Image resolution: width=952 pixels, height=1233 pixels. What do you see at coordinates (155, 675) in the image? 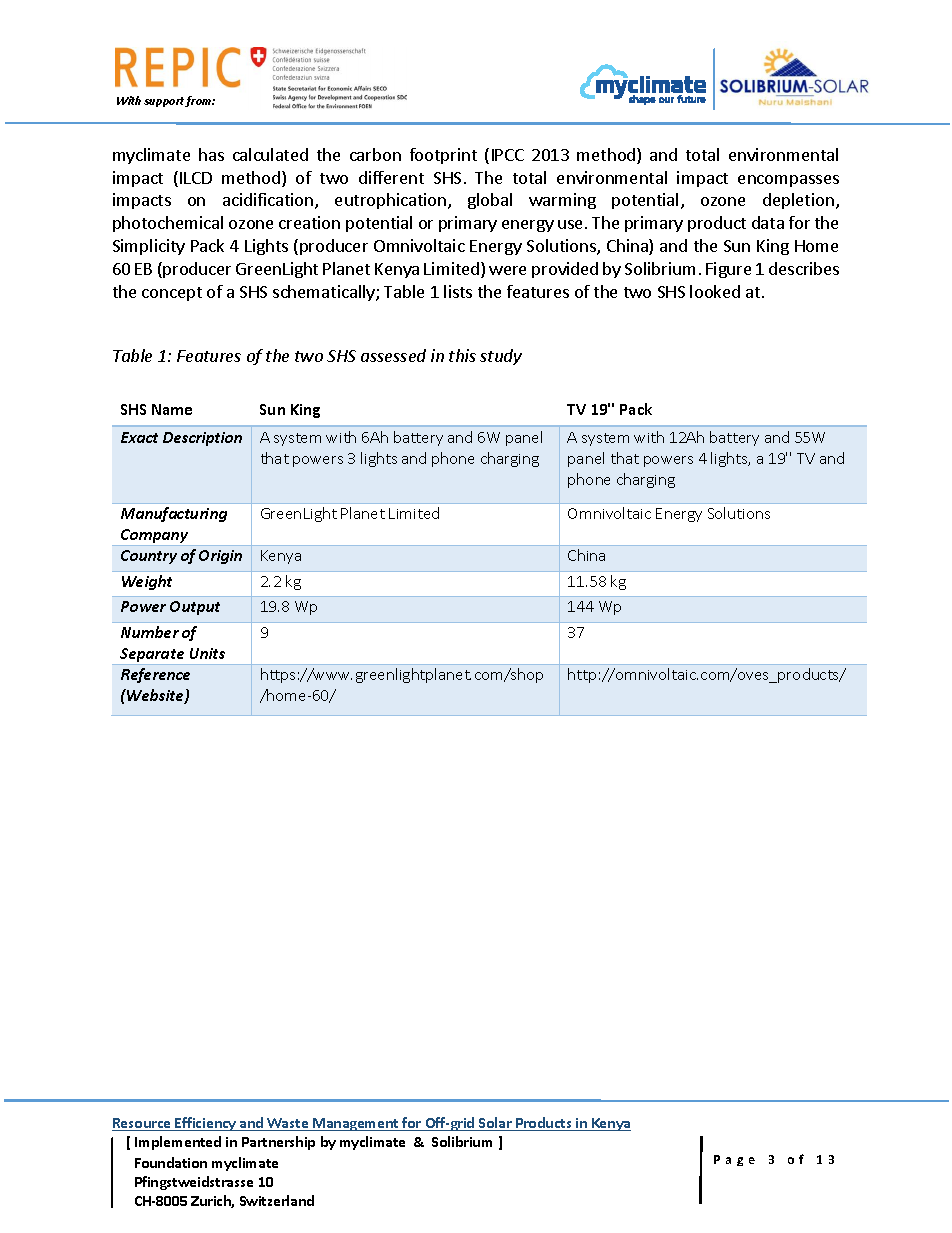
I see `Reference` at bounding box center [155, 675].
